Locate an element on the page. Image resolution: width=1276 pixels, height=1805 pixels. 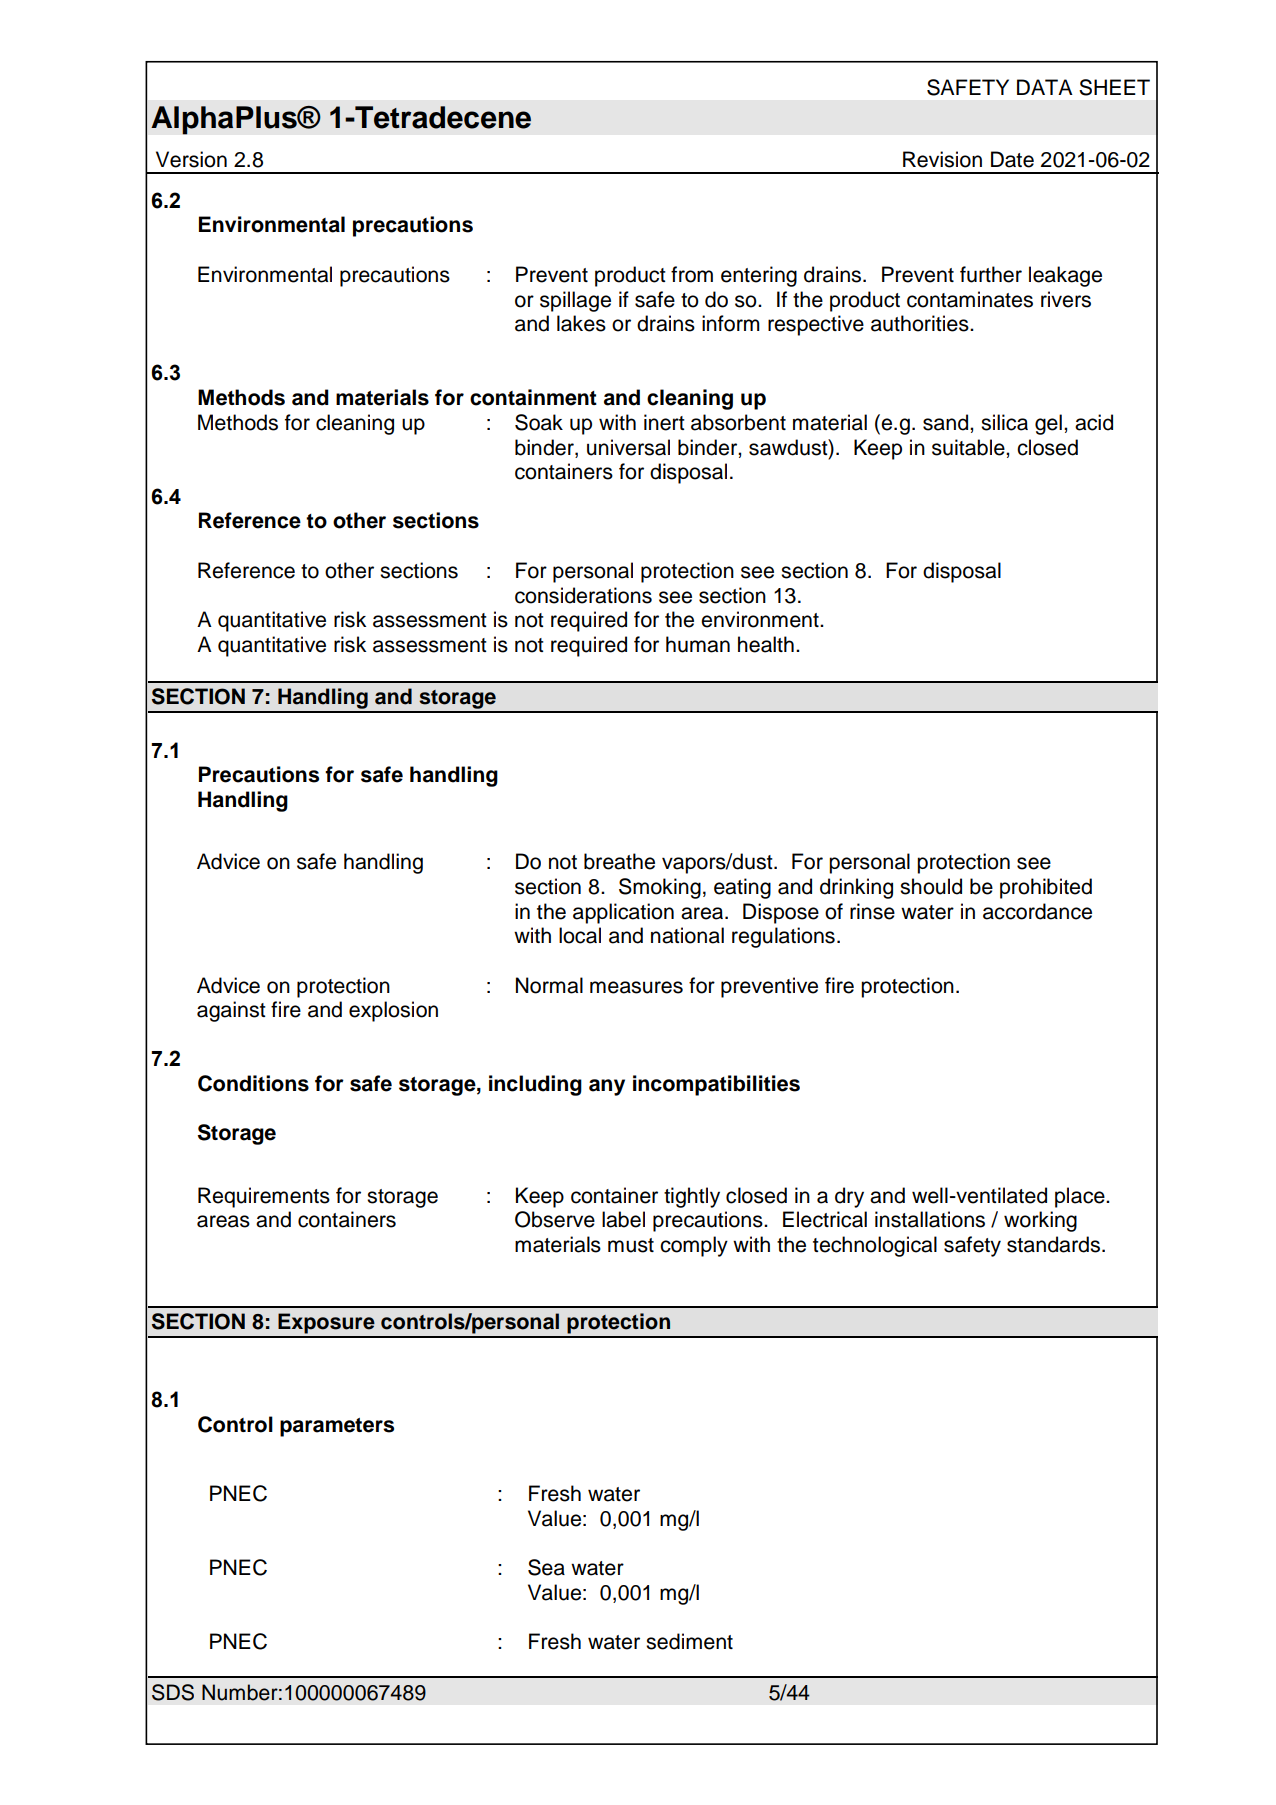
against is located at coordinates (231, 1011).
